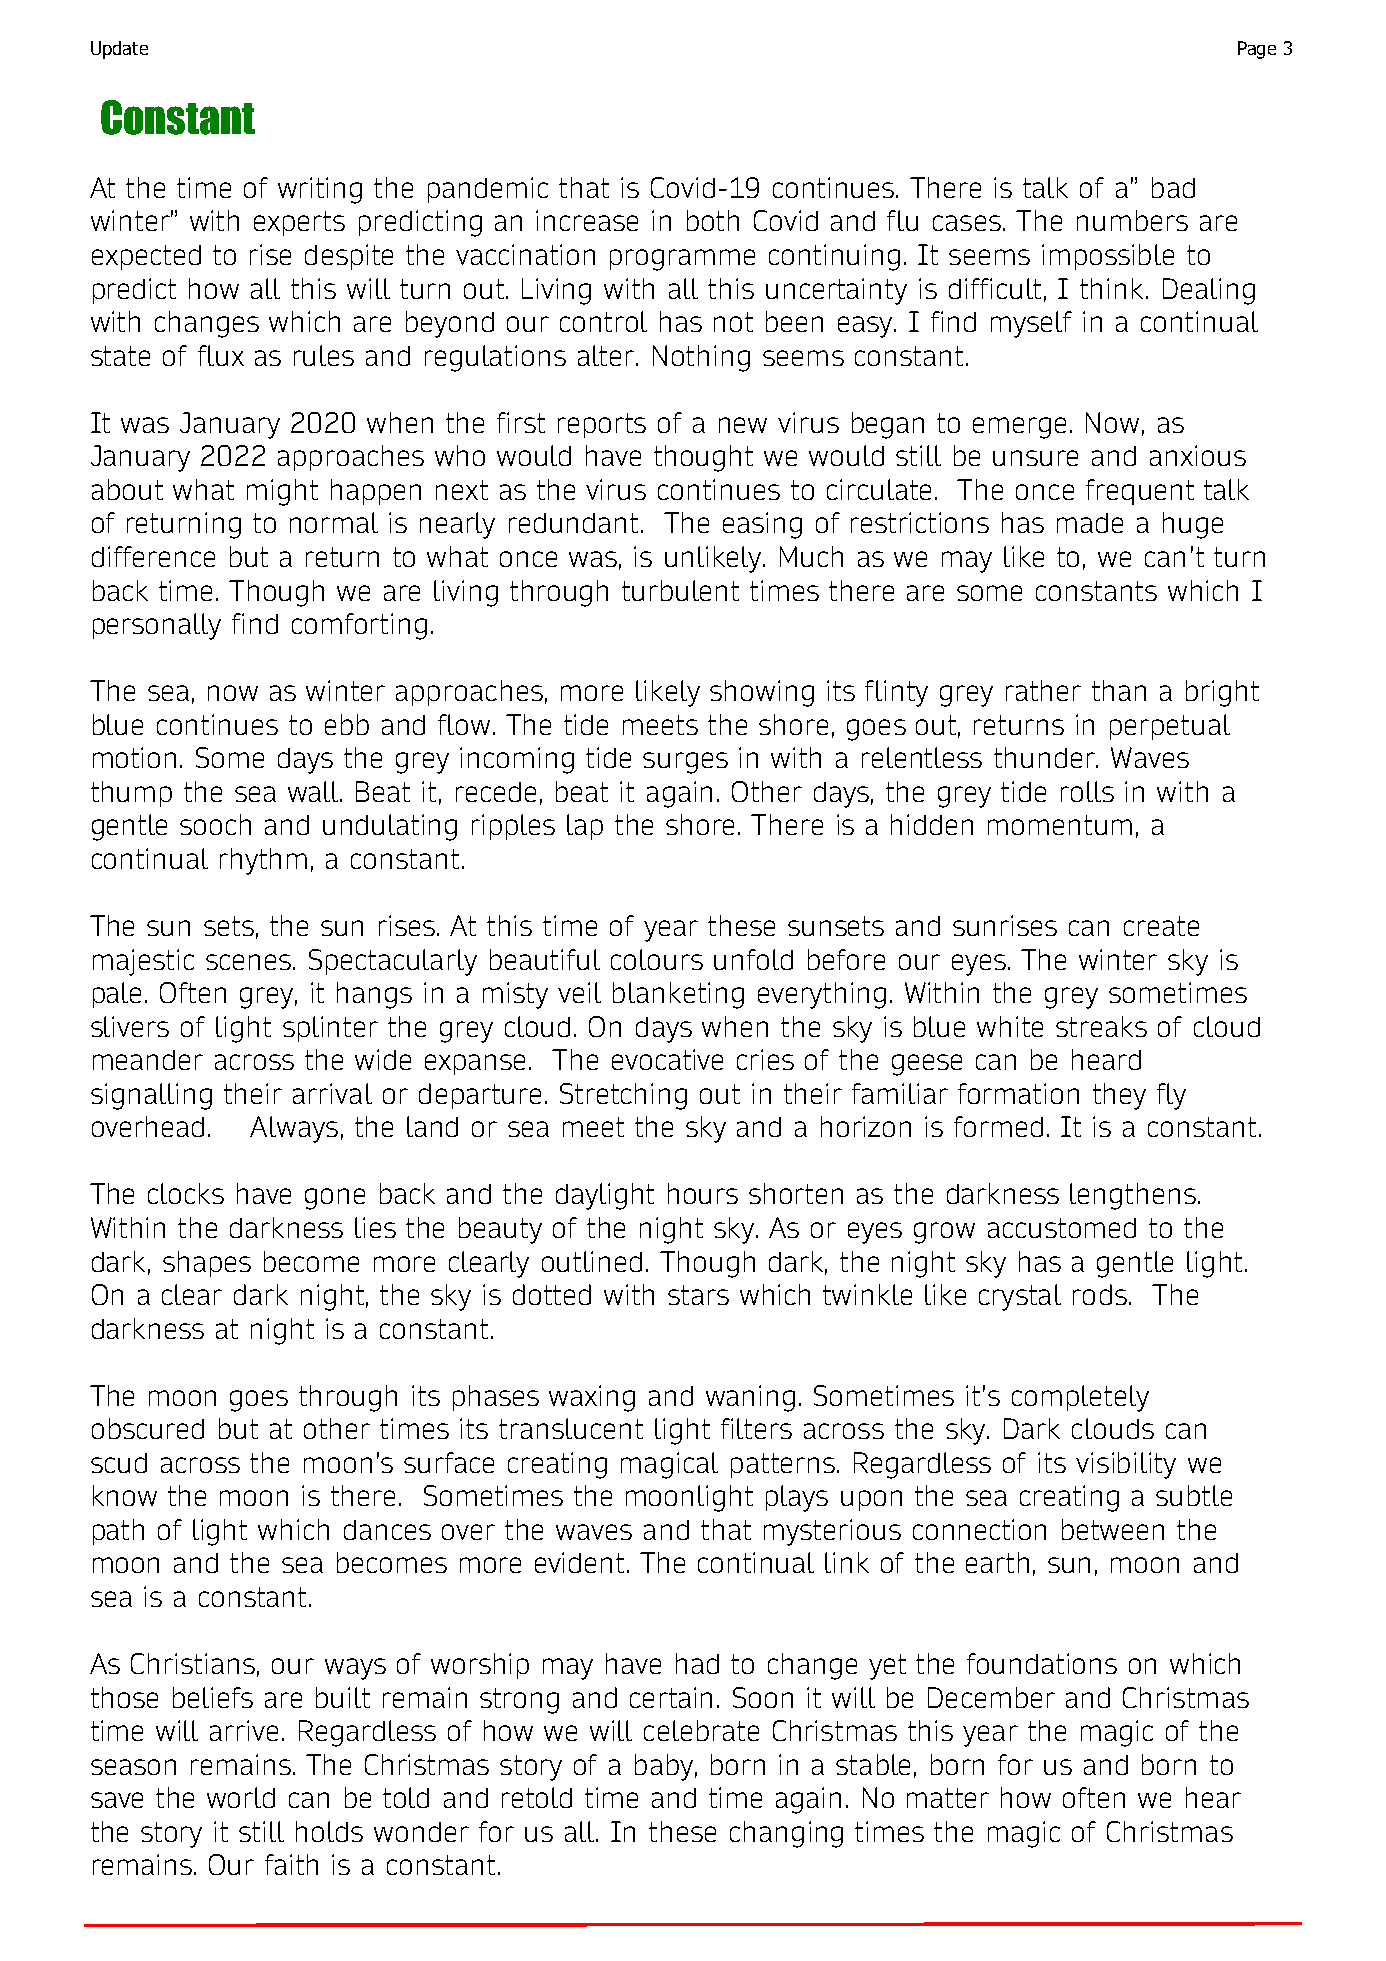 This image has height=1961, width=1386. What do you see at coordinates (701, 1730) in the image?
I see `celebrate` at bounding box center [701, 1730].
